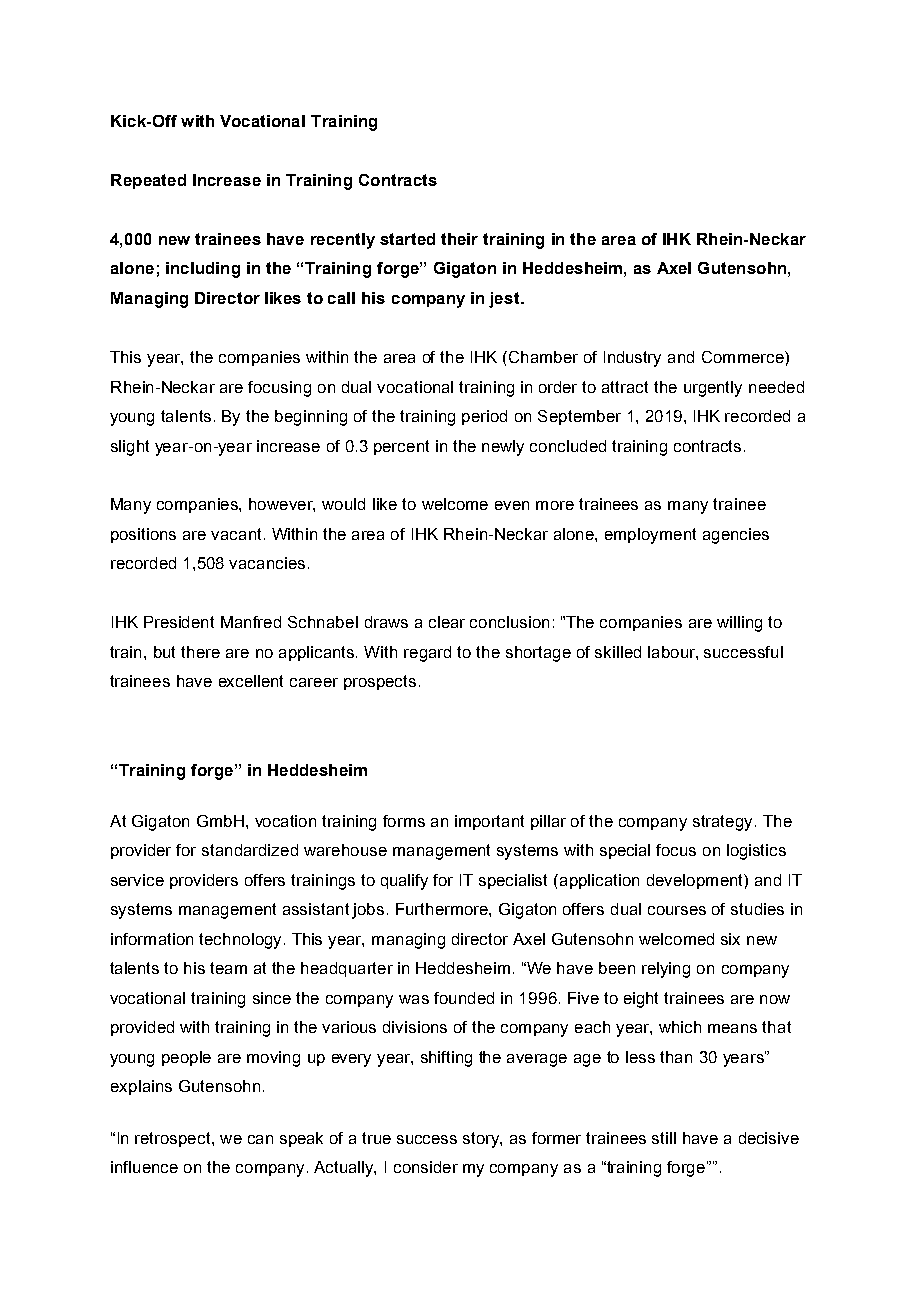 This page has height=1308, width=924. Describe the element at coordinates (174, 1139) in the page. I see `retrospect` at that location.
